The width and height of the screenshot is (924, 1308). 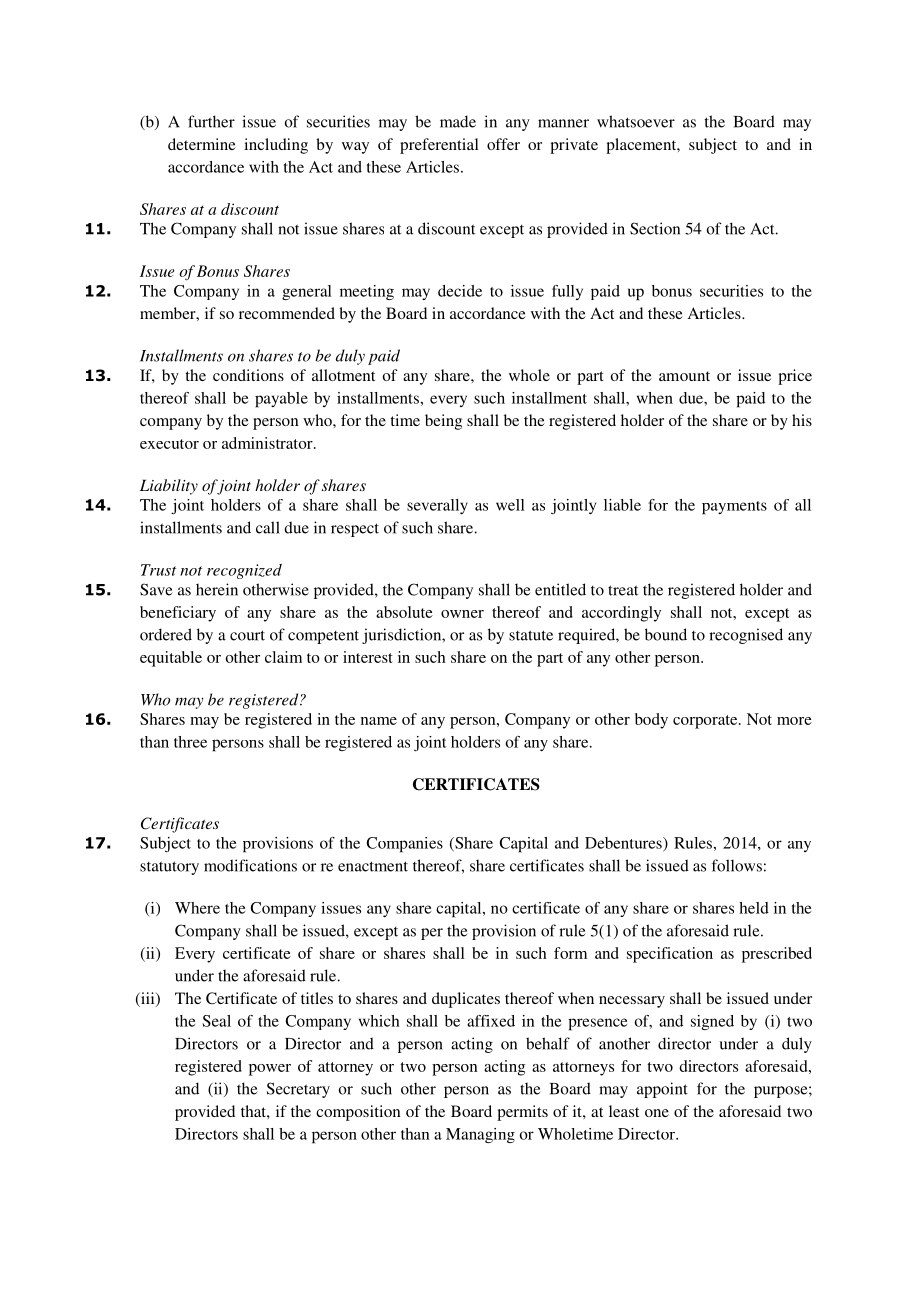 What do you see at coordinates (636, 121) in the screenshot?
I see `whatsoever` at bounding box center [636, 121].
